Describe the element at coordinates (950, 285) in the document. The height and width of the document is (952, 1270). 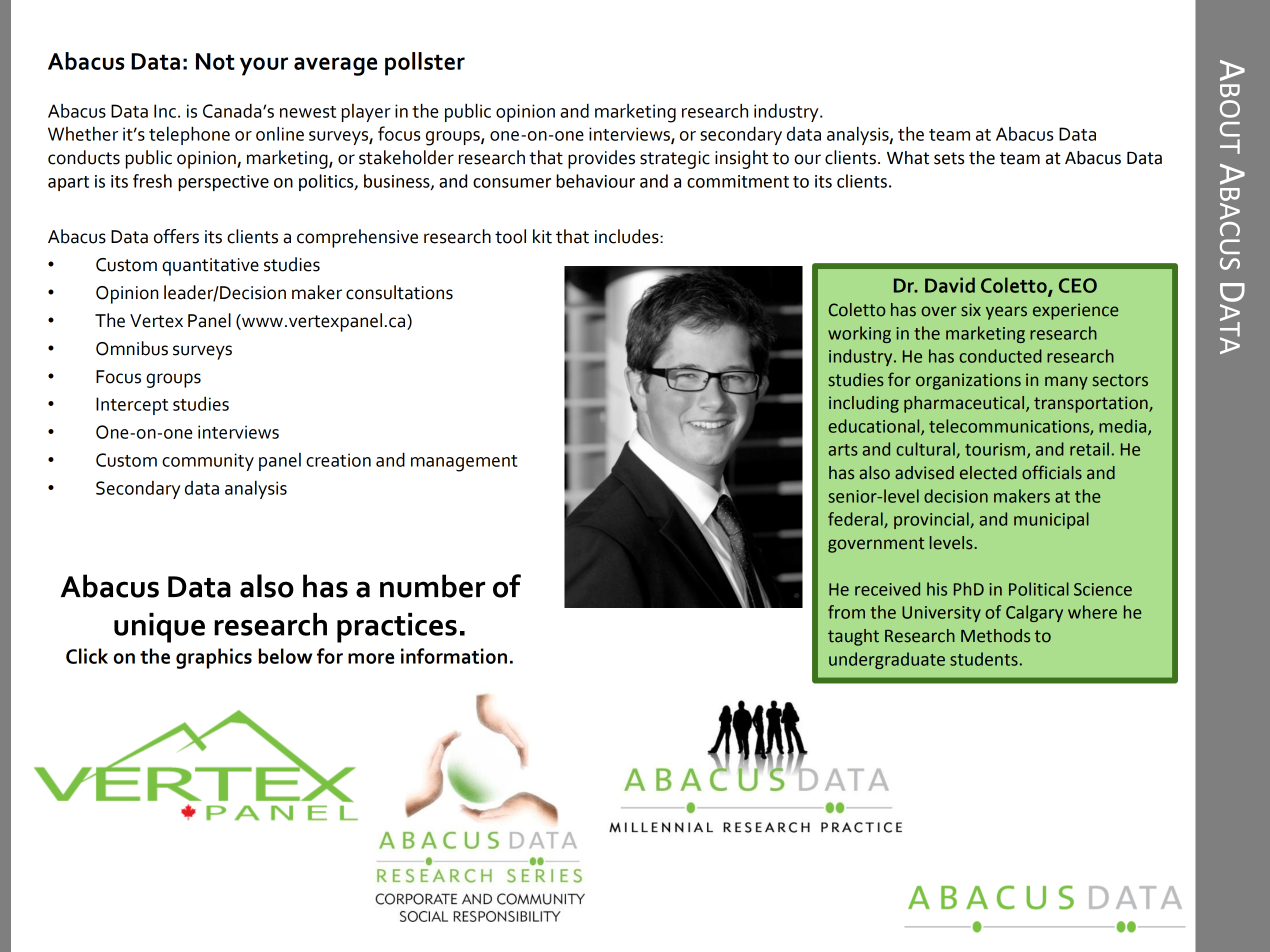
I see `David` at that location.
